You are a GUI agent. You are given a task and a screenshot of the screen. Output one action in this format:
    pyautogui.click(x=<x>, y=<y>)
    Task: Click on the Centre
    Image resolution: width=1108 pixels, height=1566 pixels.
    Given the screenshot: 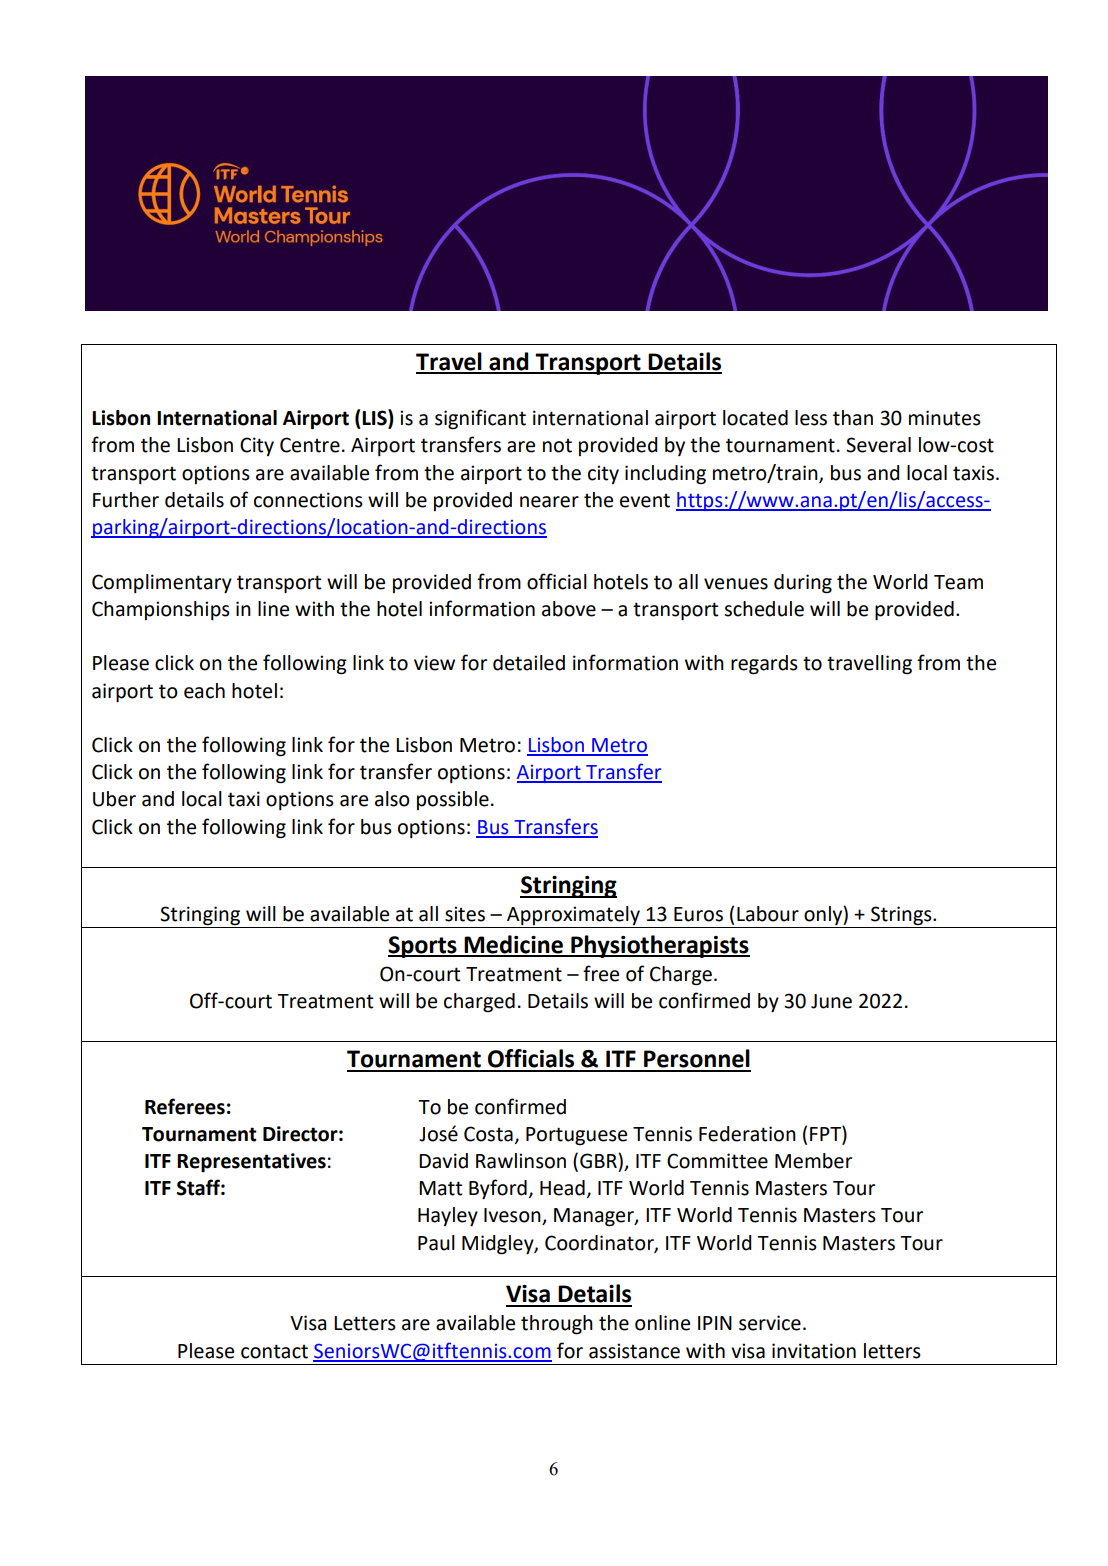 What is the action you would take?
    pyautogui.click(x=310, y=445)
